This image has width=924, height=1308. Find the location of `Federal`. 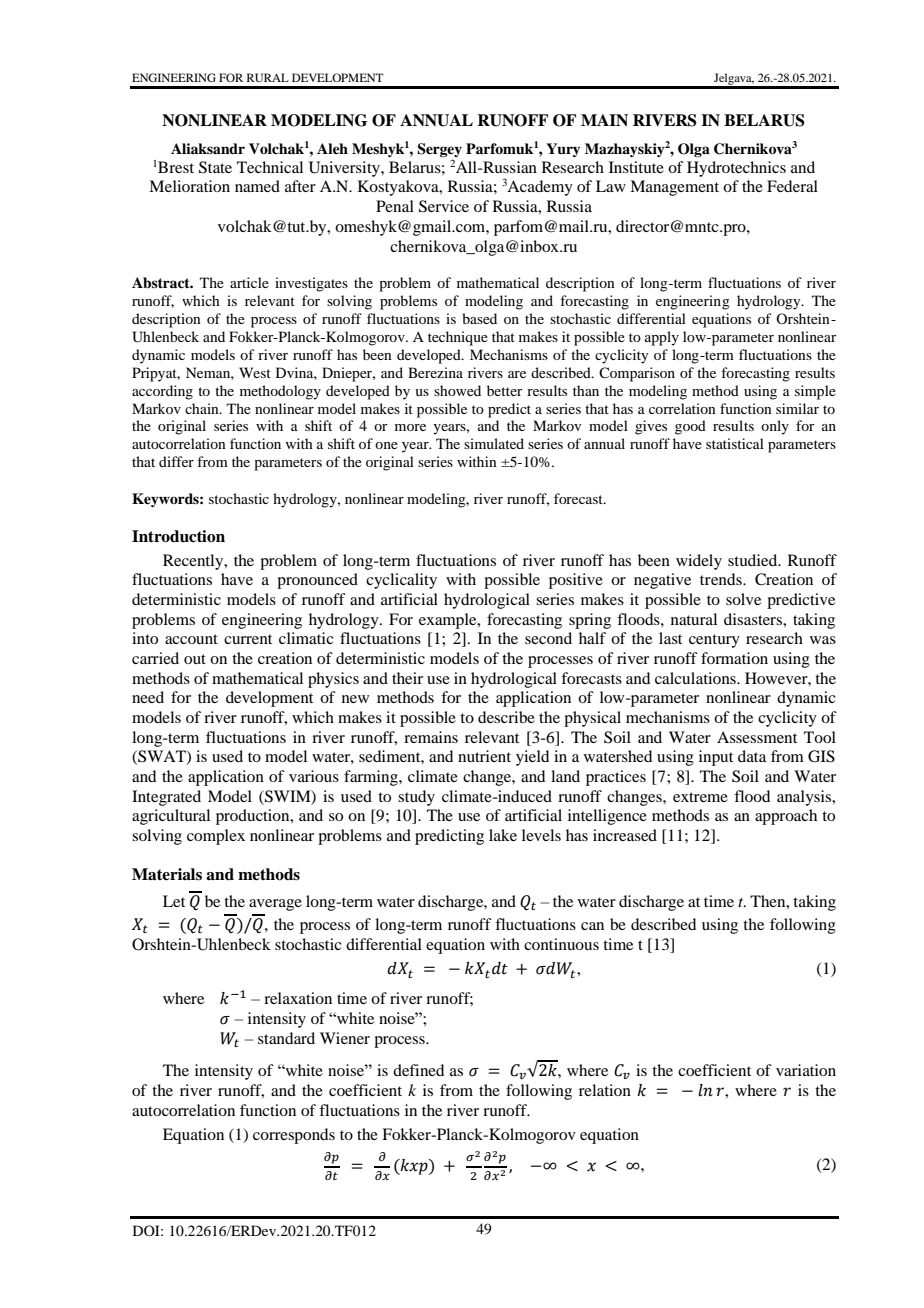

Federal is located at coordinates (792, 186).
